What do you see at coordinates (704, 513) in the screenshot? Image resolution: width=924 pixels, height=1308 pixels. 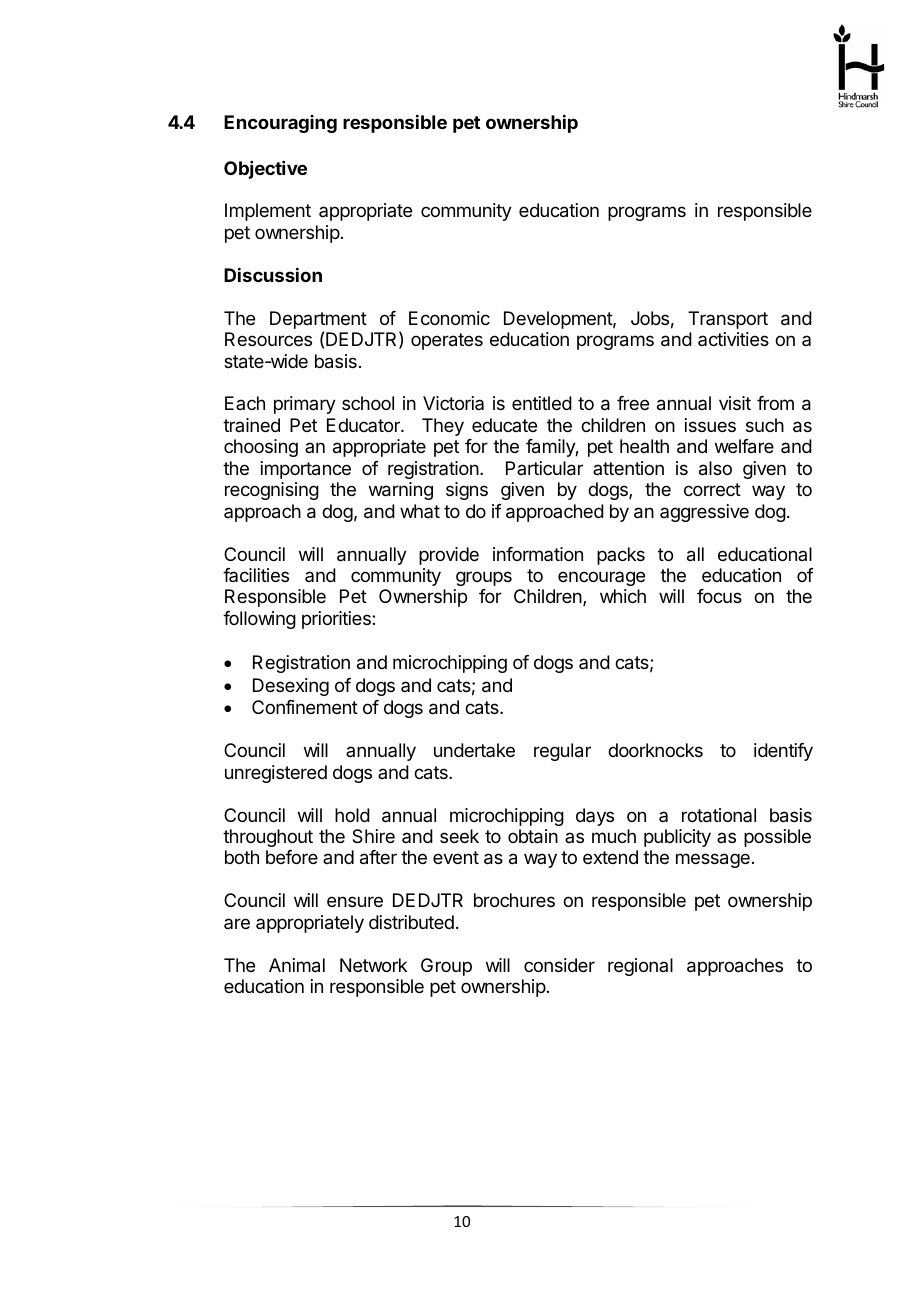 I see `aggressive` at bounding box center [704, 513].
